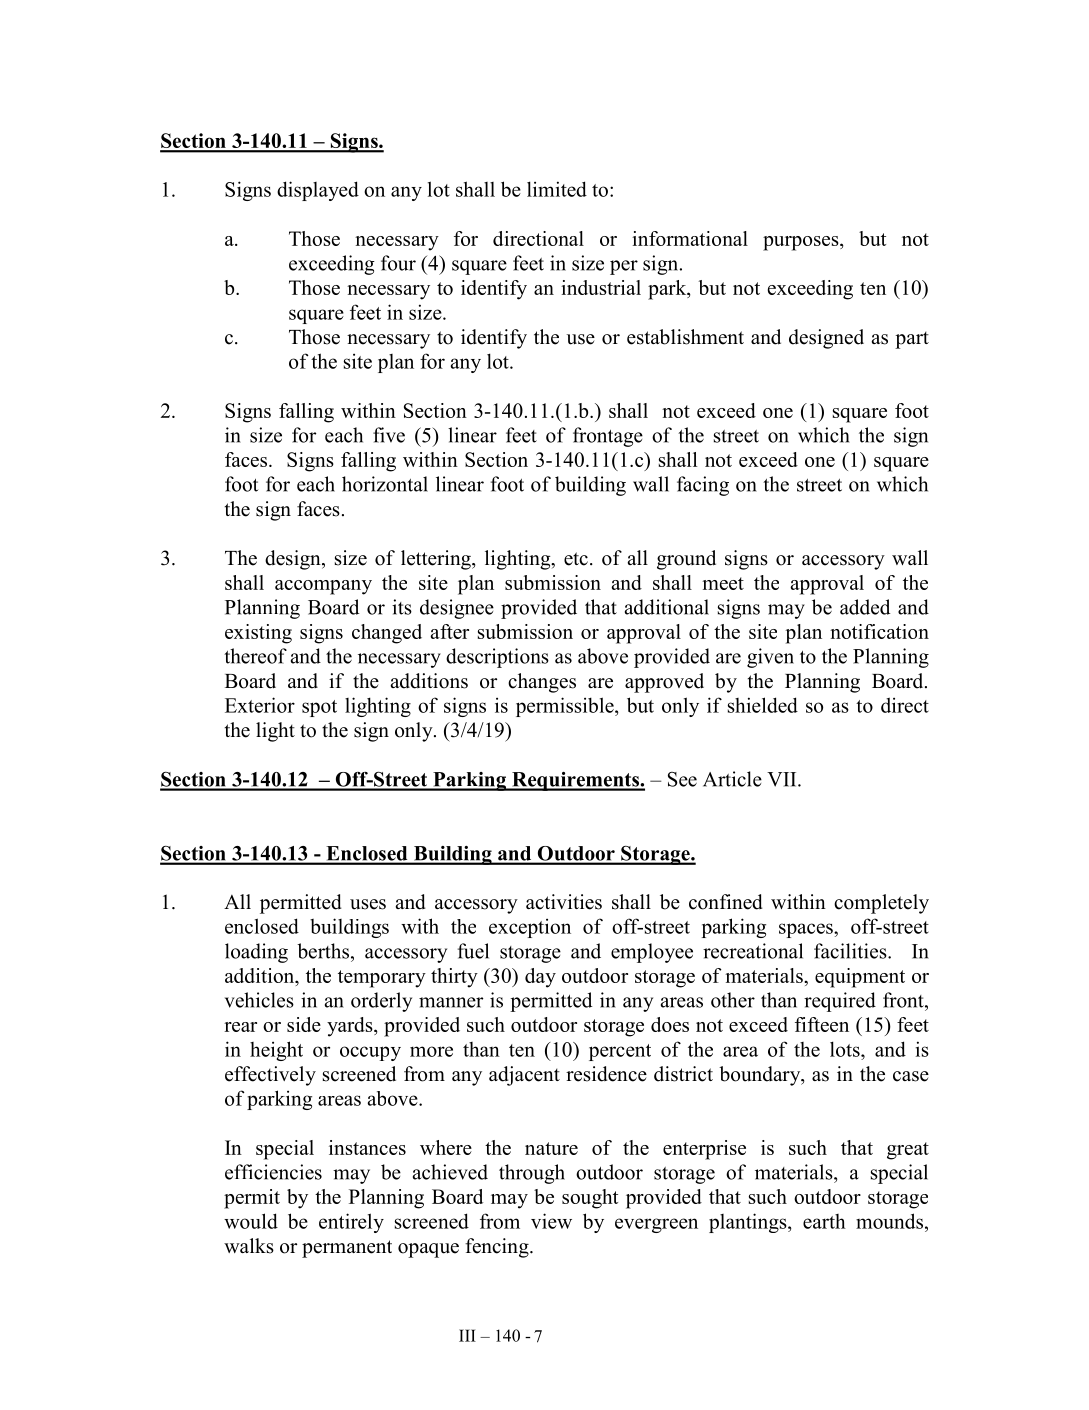 The height and width of the screenshot is (1410, 1089). Describe the element at coordinates (347, 1249) in the screenshot. I see `permanent` at that location.
